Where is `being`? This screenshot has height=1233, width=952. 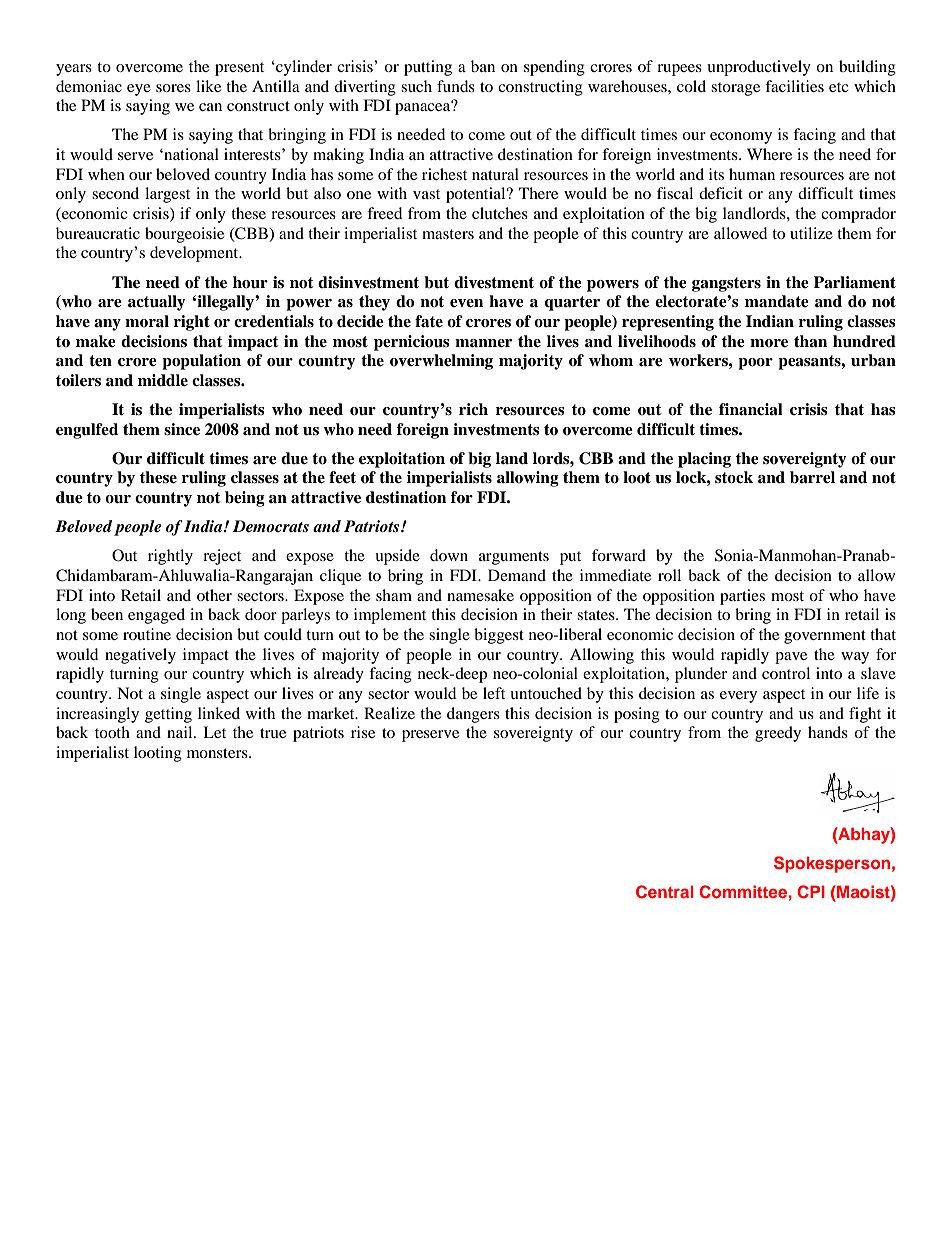
being is located at coordinates (245, 499).
